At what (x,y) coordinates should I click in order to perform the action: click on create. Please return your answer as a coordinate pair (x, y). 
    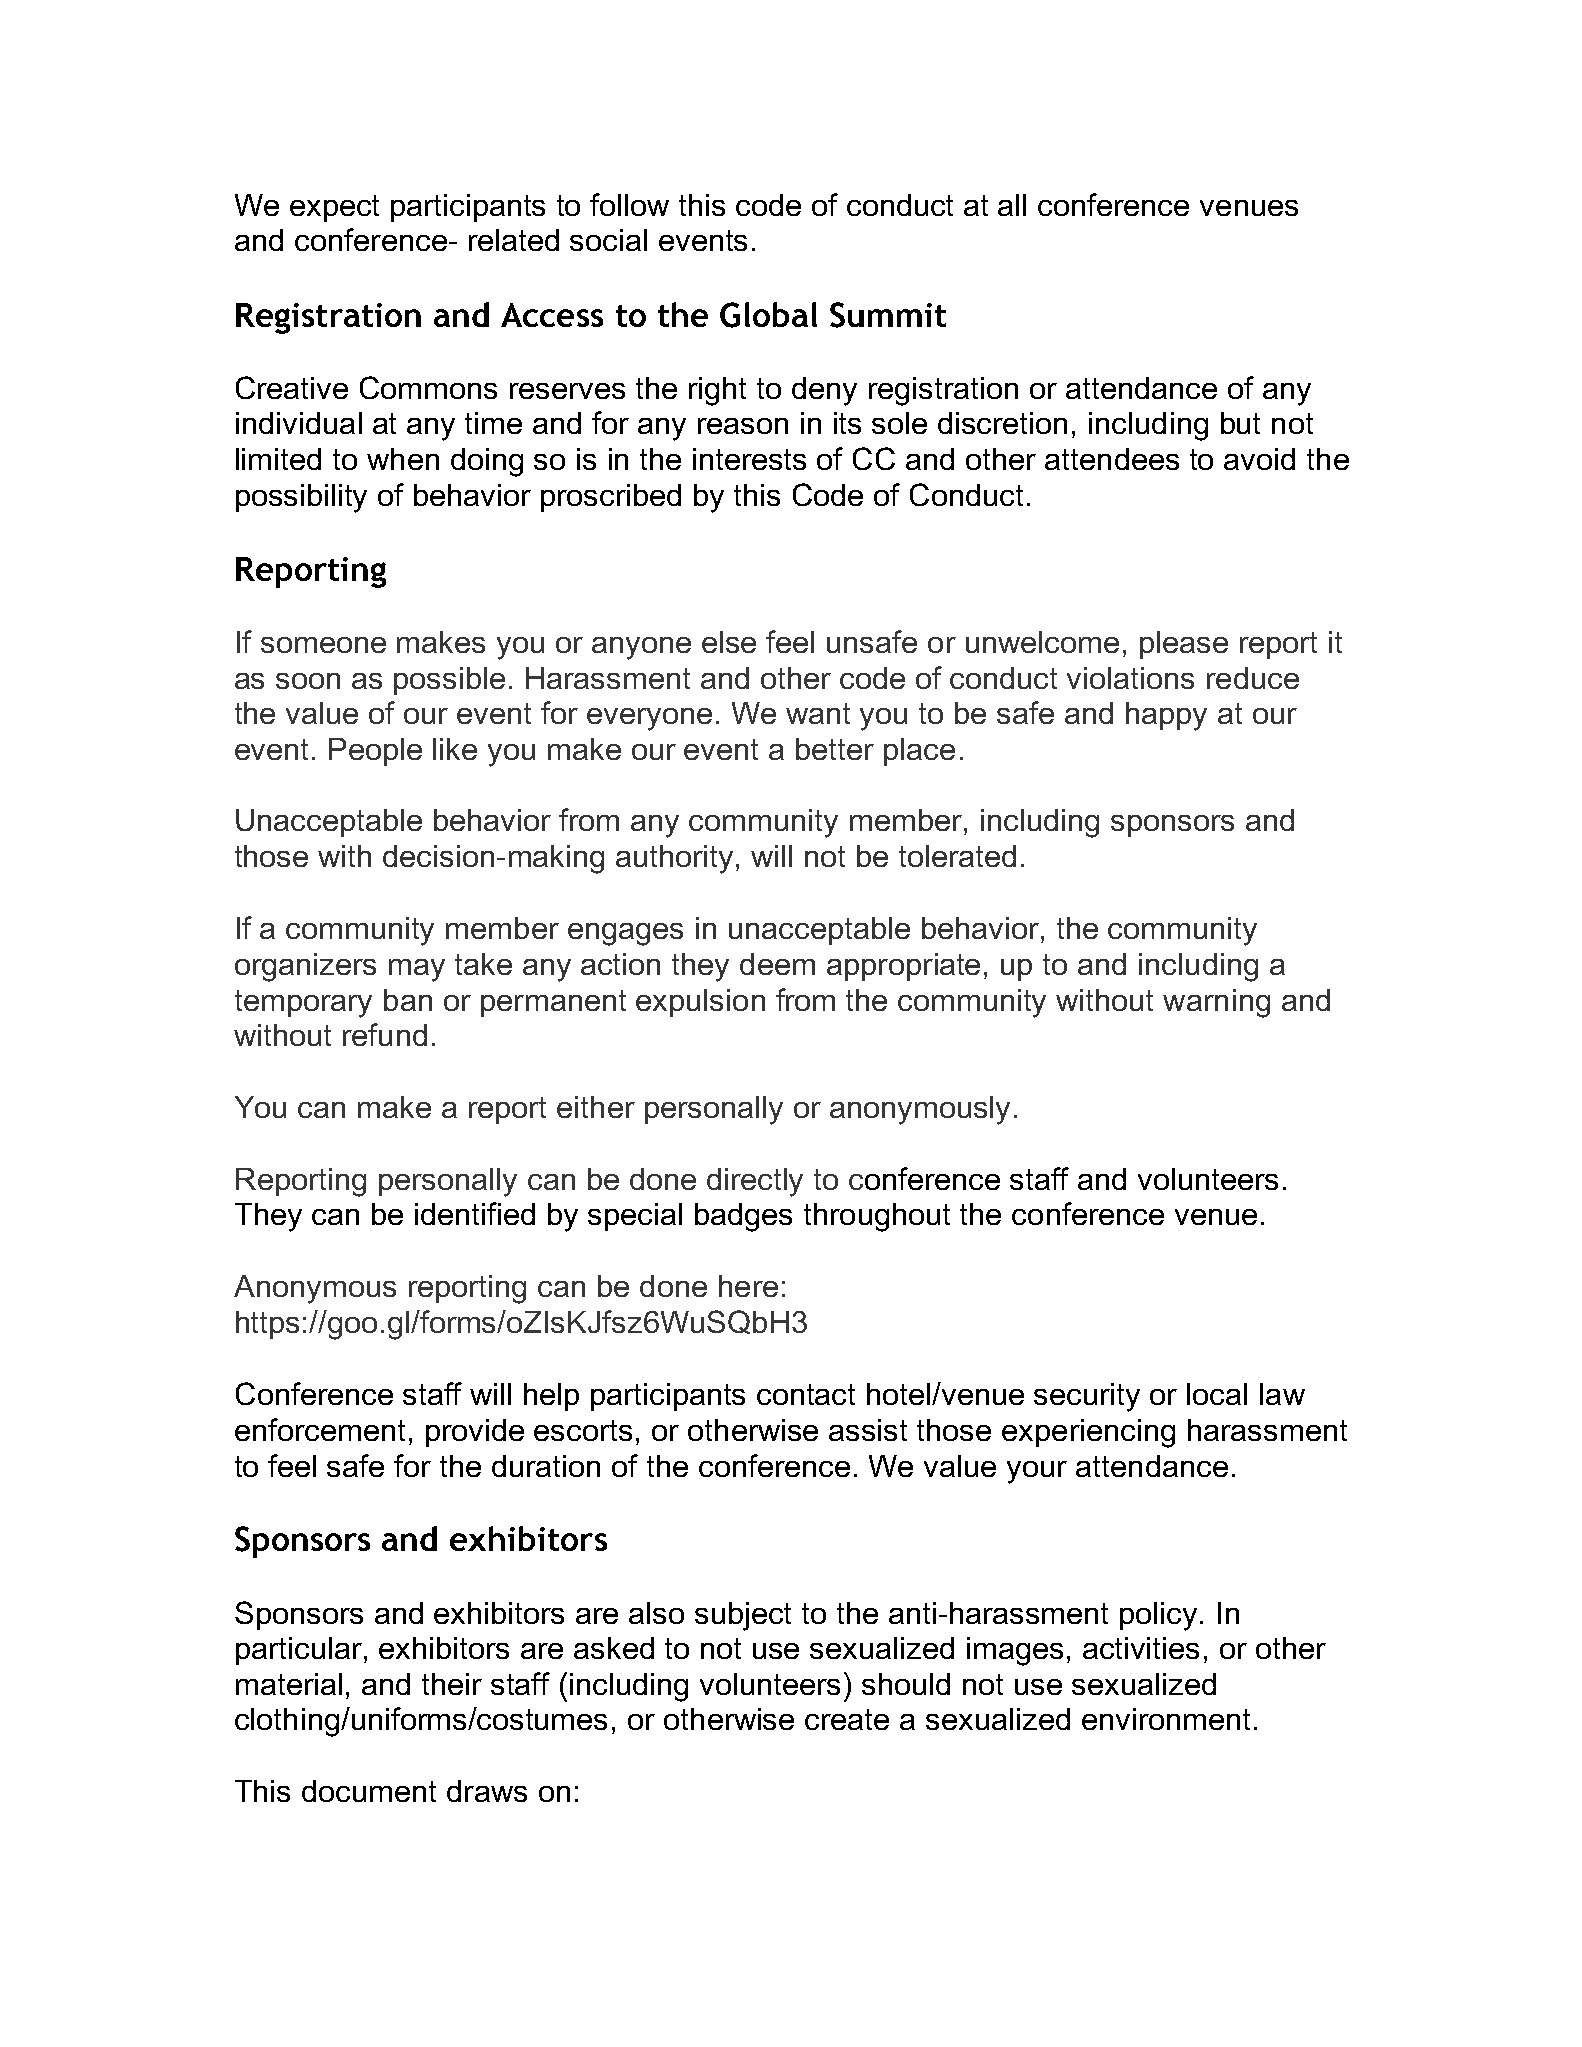
    Looking at the image, I should click on (847, 1719).
